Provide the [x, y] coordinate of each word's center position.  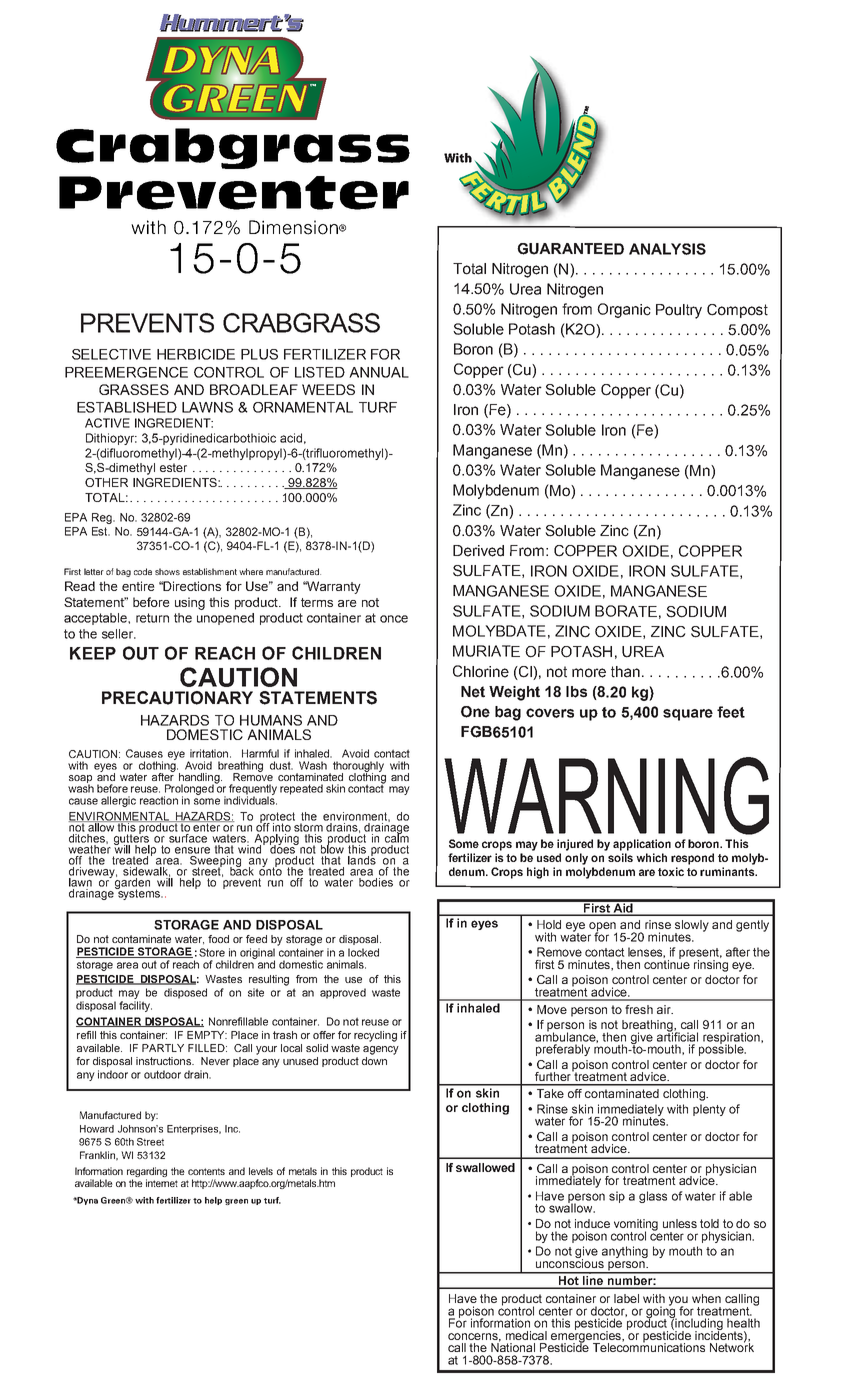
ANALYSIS [667, 249]
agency [381, 1050]
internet [162, 1183]
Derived [478, 551]
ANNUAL [379, 372]
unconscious [570, 1262]
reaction [159, 800]
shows [167, 571]
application [642, 845]
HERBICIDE [196, 354]
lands [362, 859]
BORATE [626, 611]
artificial [677, 1036]
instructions [164, 1061]
